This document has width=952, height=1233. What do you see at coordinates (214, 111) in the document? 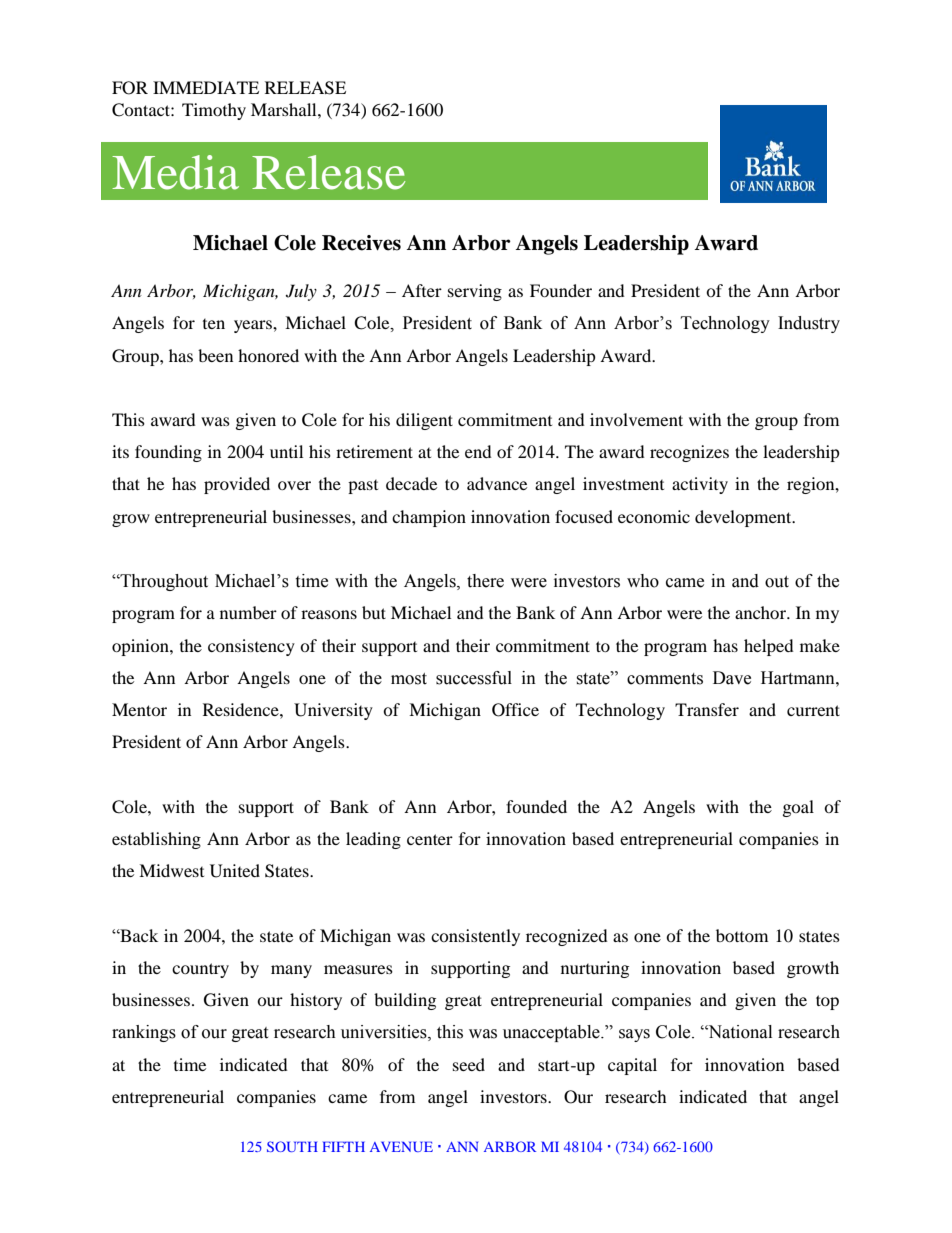
I see `Timothy` at bounding box center [214, 111].
